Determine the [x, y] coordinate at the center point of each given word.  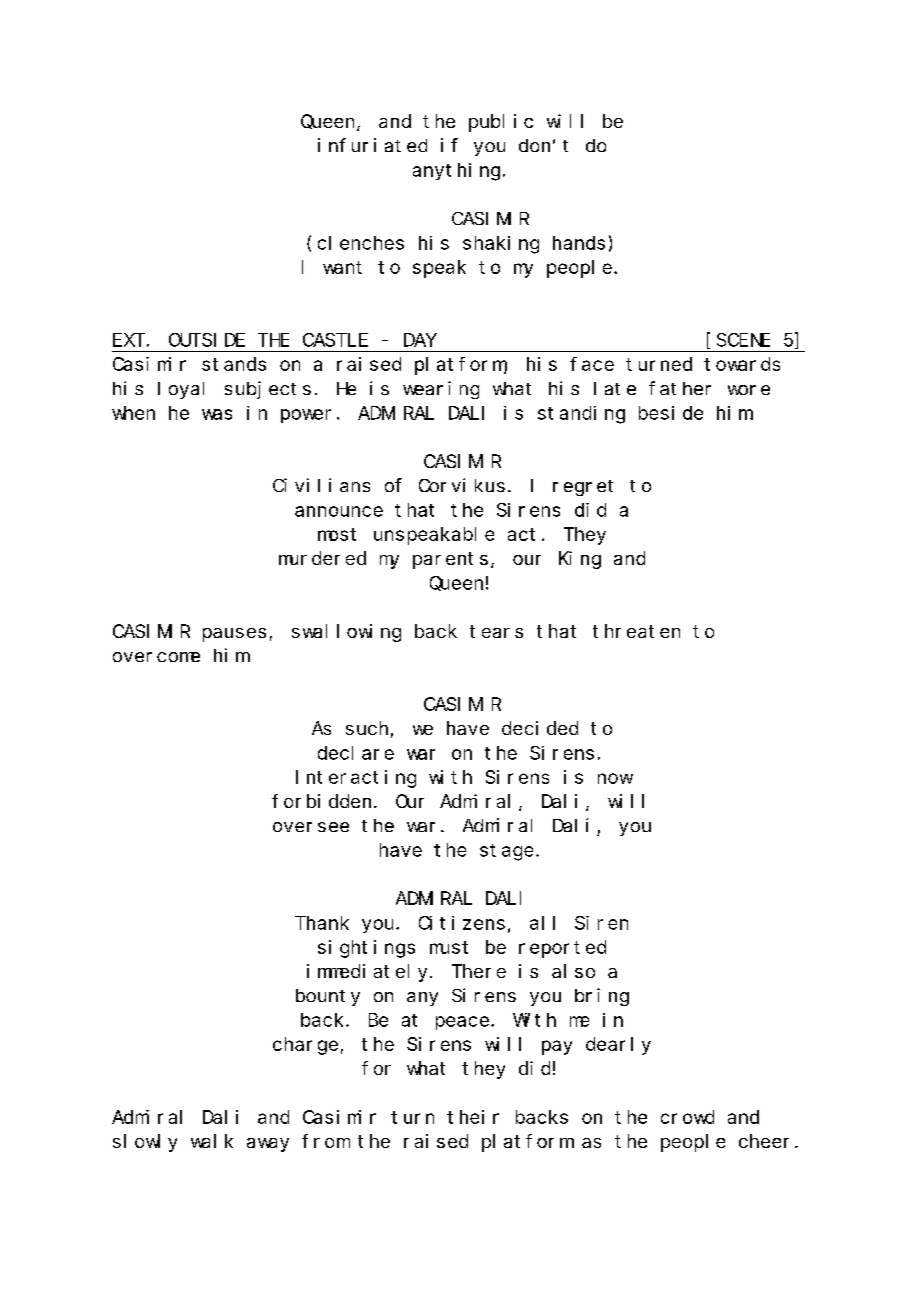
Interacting [356, 779]
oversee [311, 827]
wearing [441, 390]
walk [212, 1141]
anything [456, 172]
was [217, 414]
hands [579, 243]
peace [462, 1023]
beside [671, 413]
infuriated [372, 145]
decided [540, 728]
